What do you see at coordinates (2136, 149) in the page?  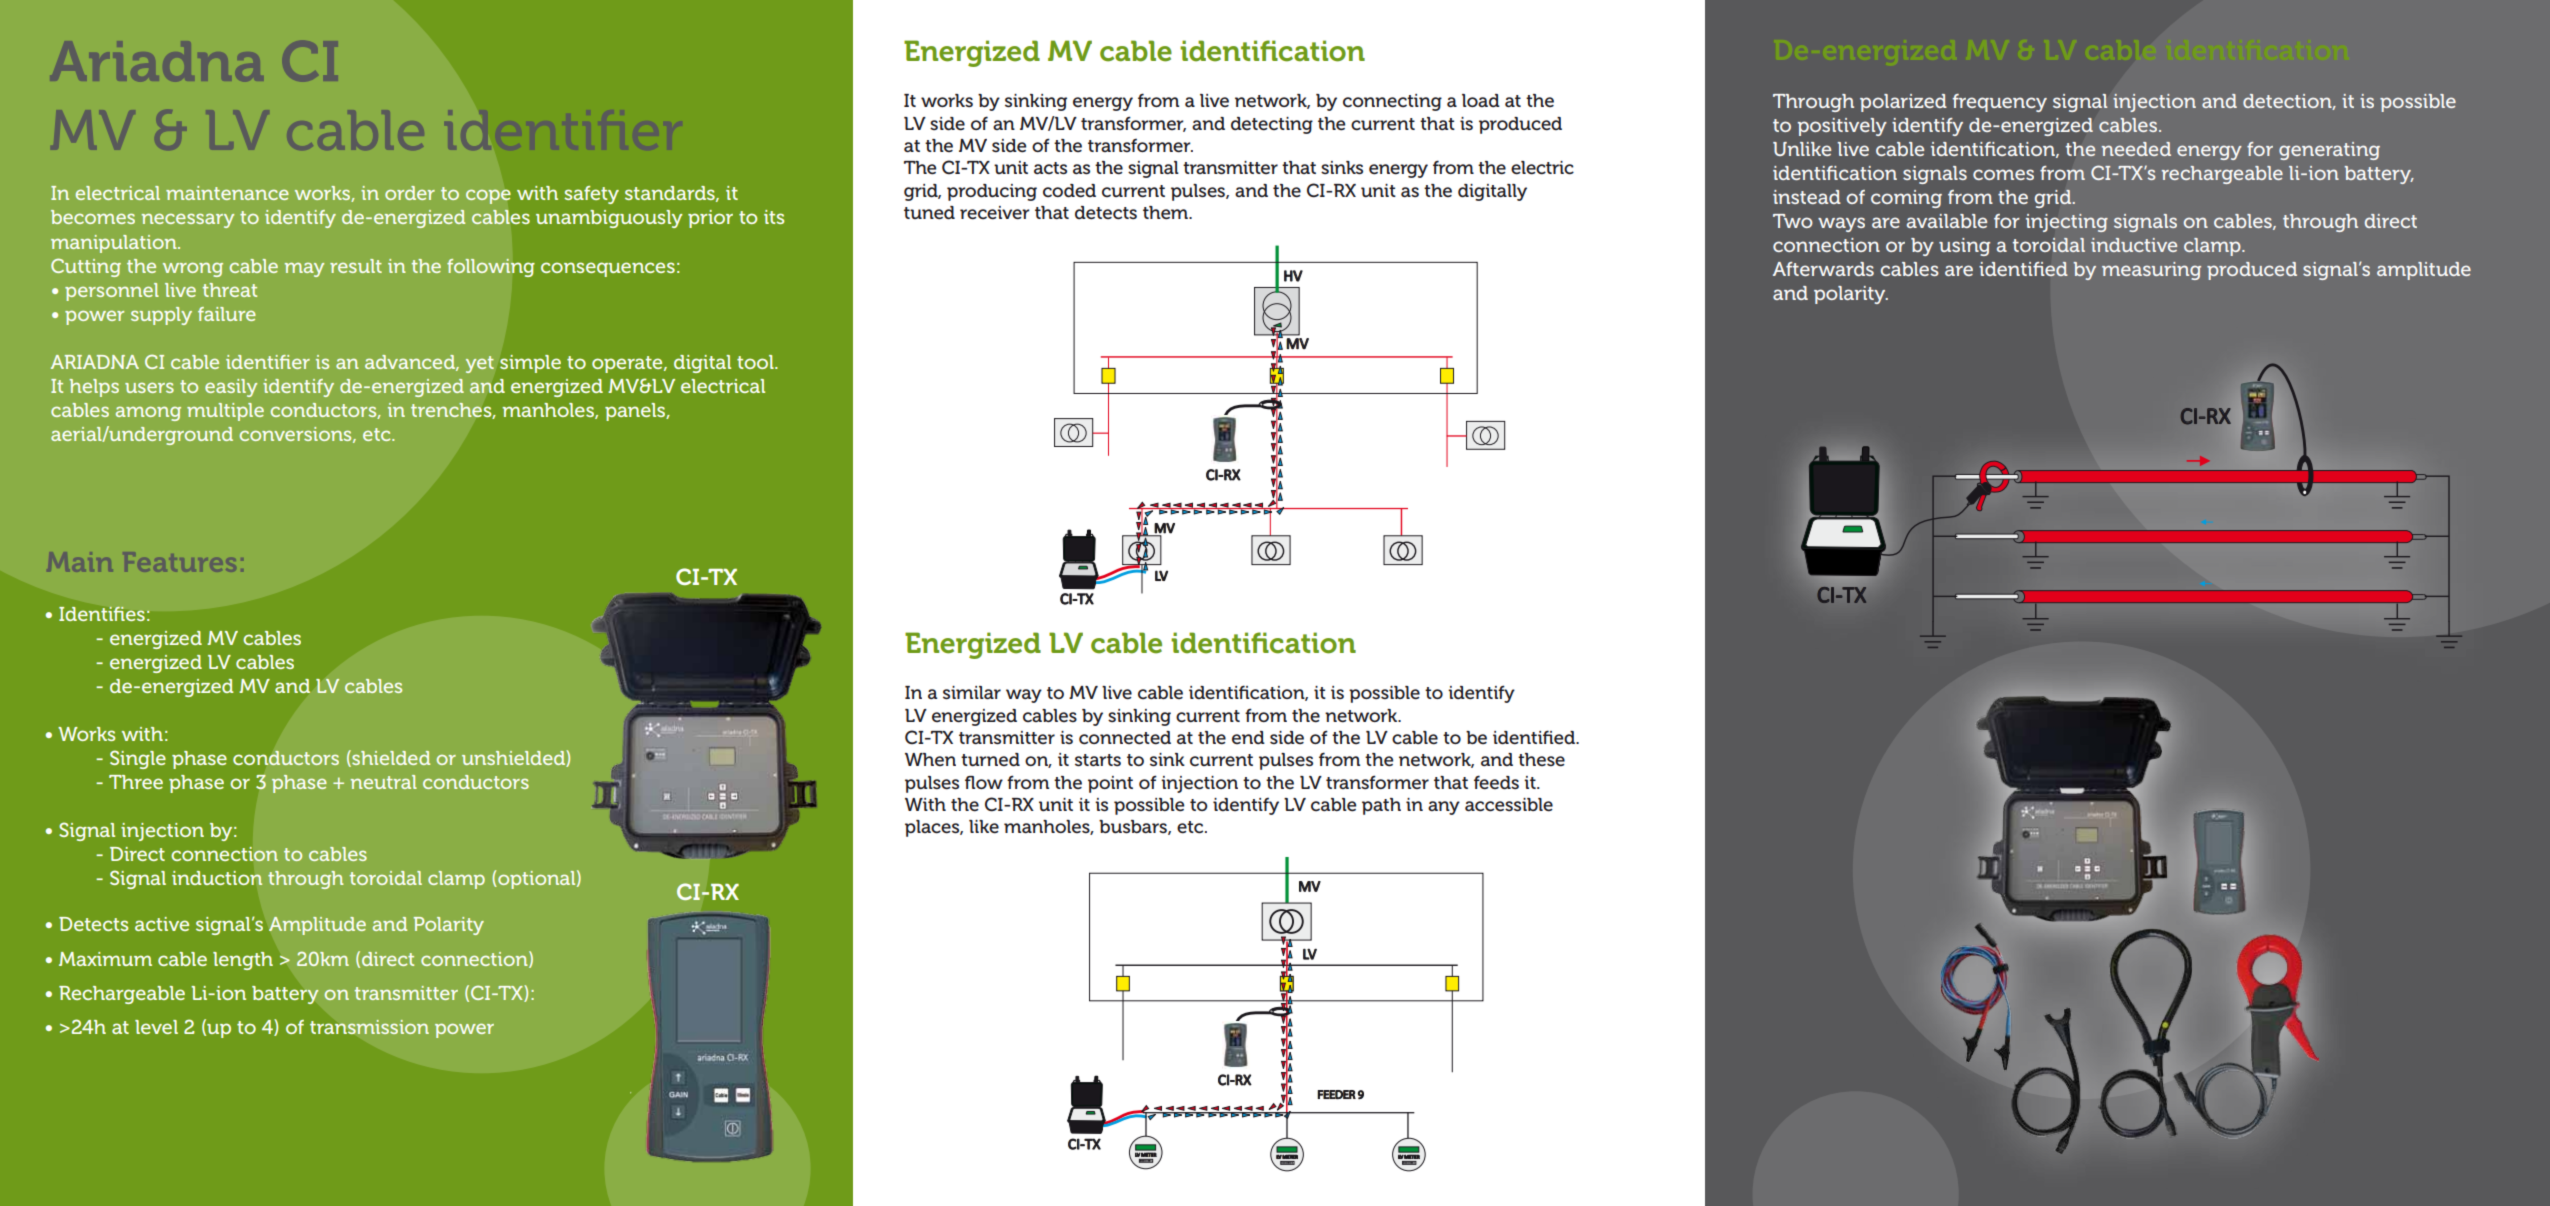 I see `needed` at bounding box center [2136, 149].
